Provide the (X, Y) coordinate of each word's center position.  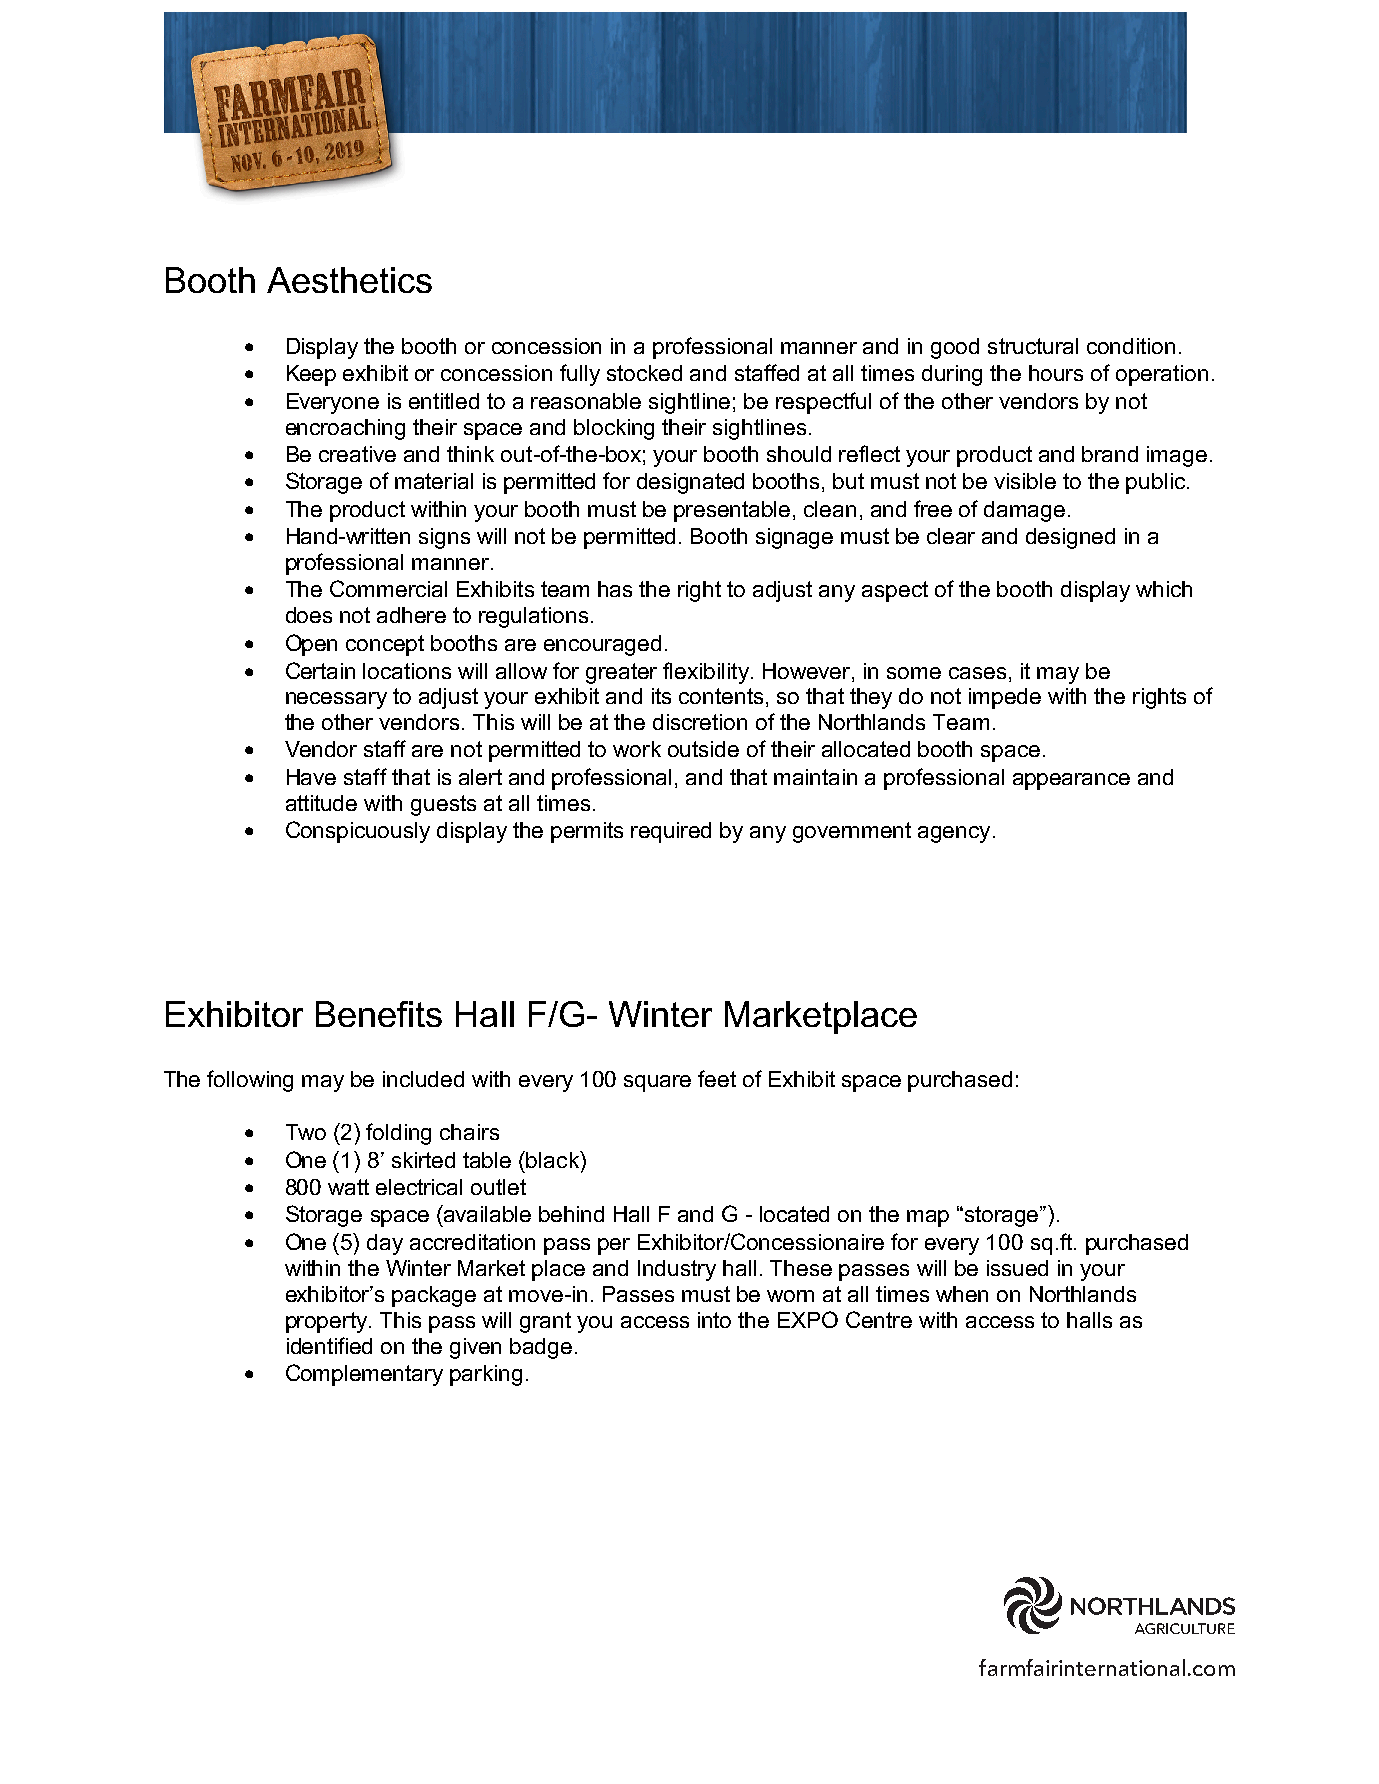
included (423, 1079)
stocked (644, 373)
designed (1070, 538)
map (928, 1218)
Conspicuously (358, 832)
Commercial (388, 588)
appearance (1071, 781)
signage (794, 538)
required (671, 832)
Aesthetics (349, 280)
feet (717, 1078)
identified (329, 1345)
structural (1033, 346)
